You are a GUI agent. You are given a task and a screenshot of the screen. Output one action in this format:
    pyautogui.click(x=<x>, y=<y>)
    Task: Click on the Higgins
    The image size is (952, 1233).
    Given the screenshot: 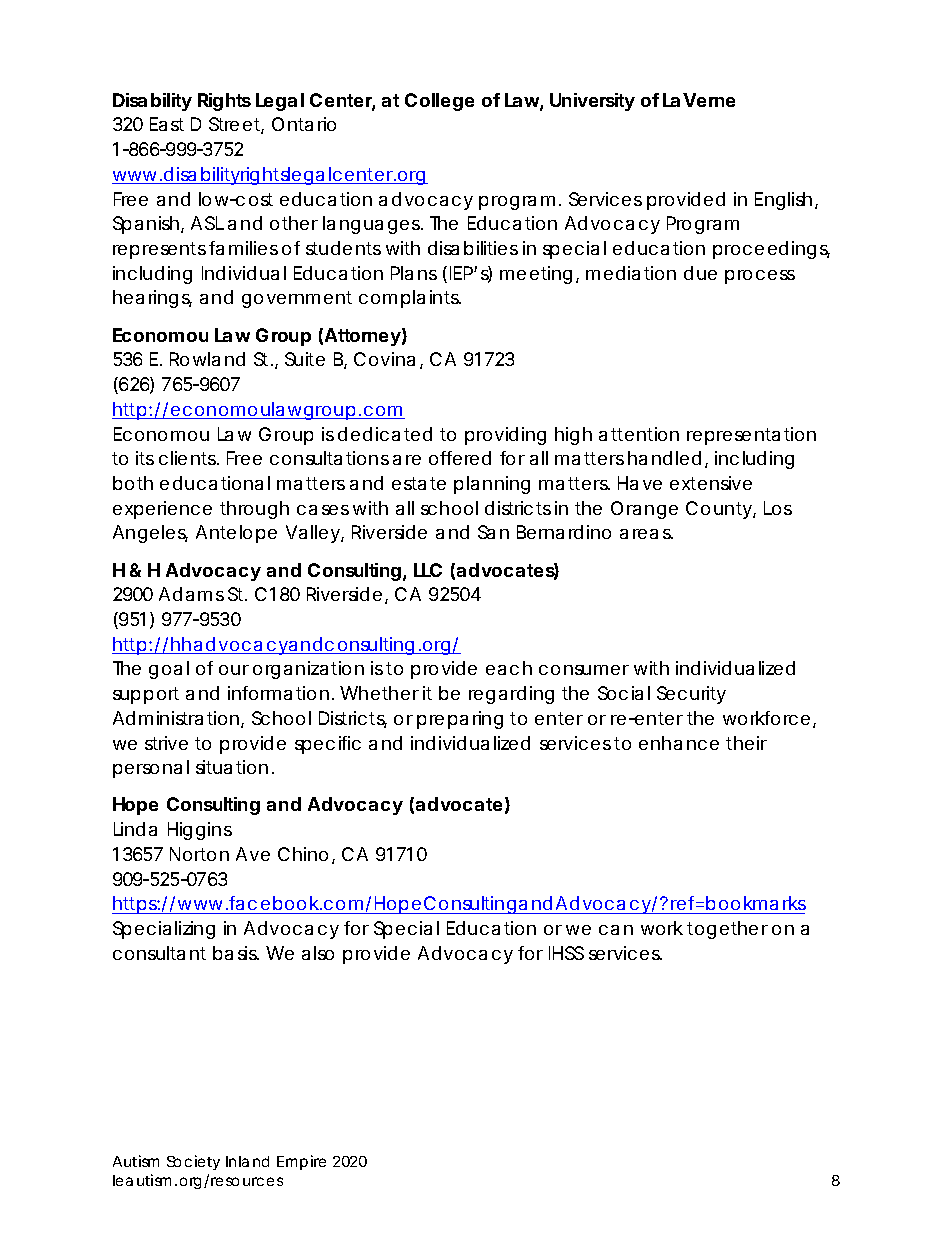 What is the action you would take?
    pyautogui.click(x=200, y=831)
